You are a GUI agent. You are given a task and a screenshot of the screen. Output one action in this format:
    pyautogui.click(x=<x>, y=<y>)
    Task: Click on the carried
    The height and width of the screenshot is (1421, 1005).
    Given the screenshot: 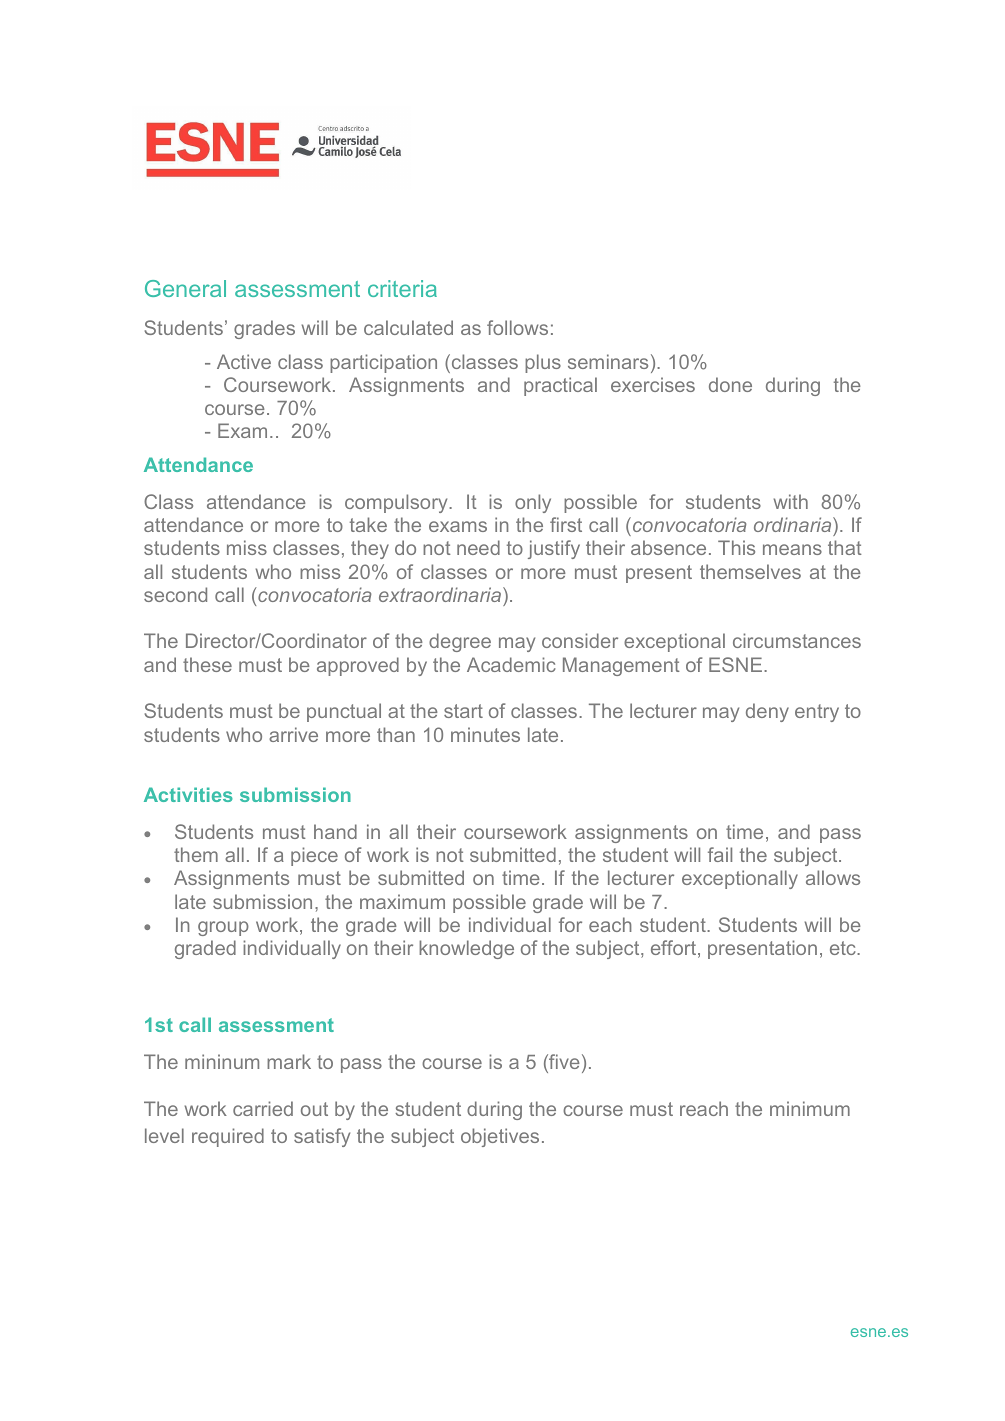 What is the action you would take?
    pyautogui.click(x=263, y=1108)
